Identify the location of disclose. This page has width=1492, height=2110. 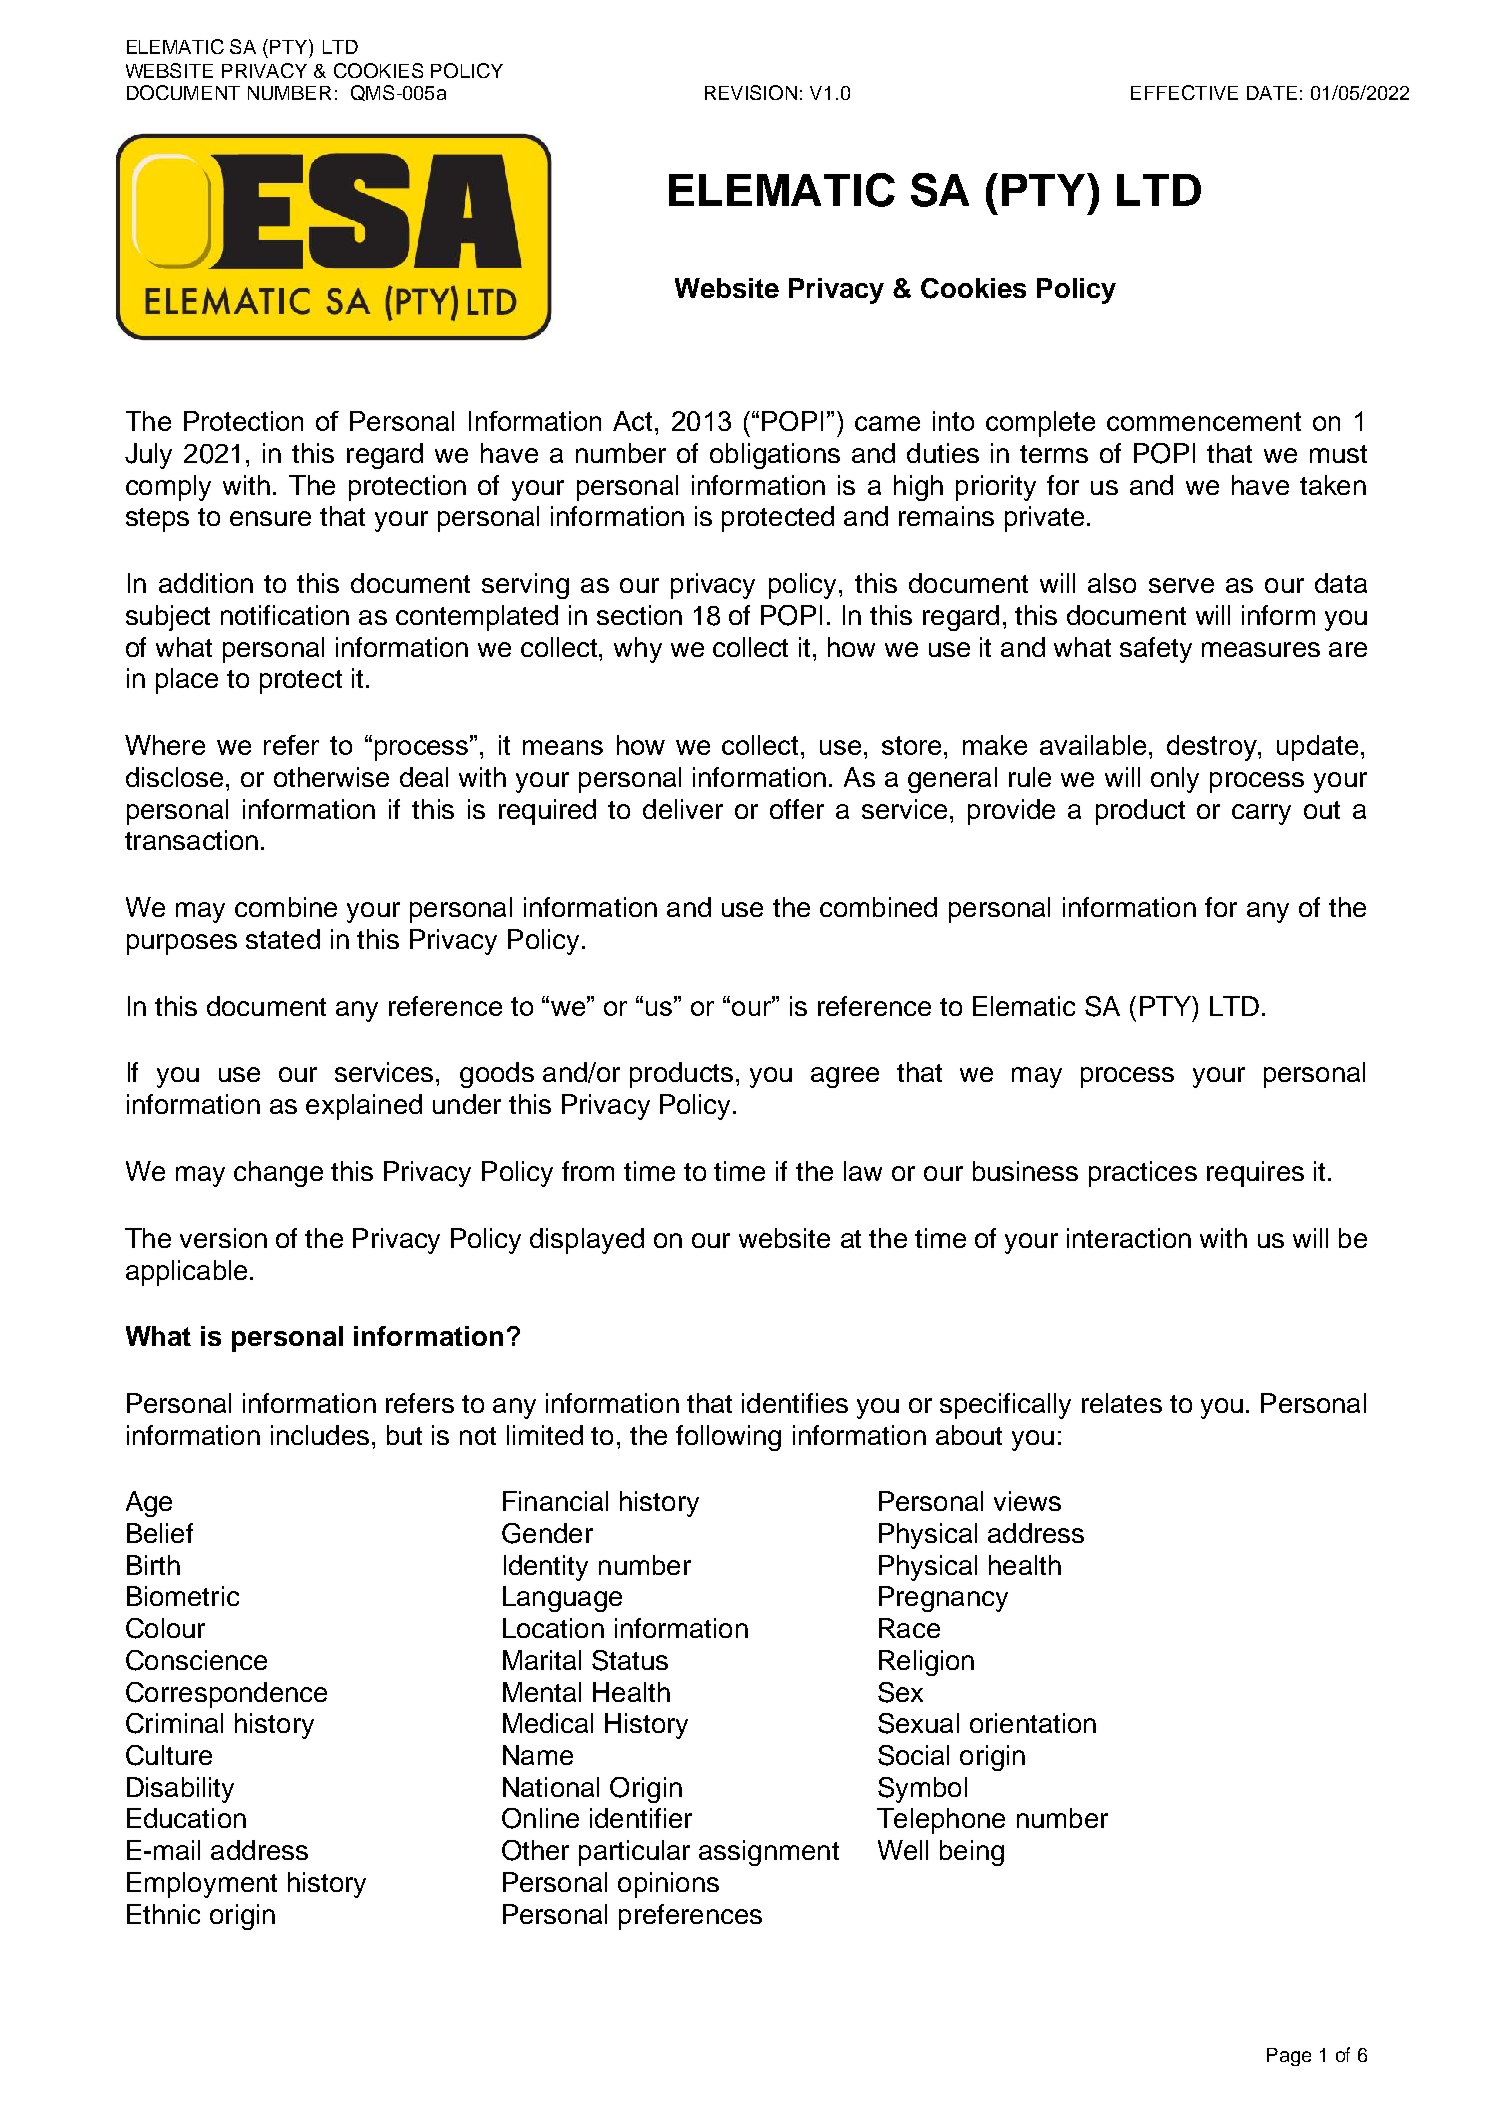
(174, 777).
